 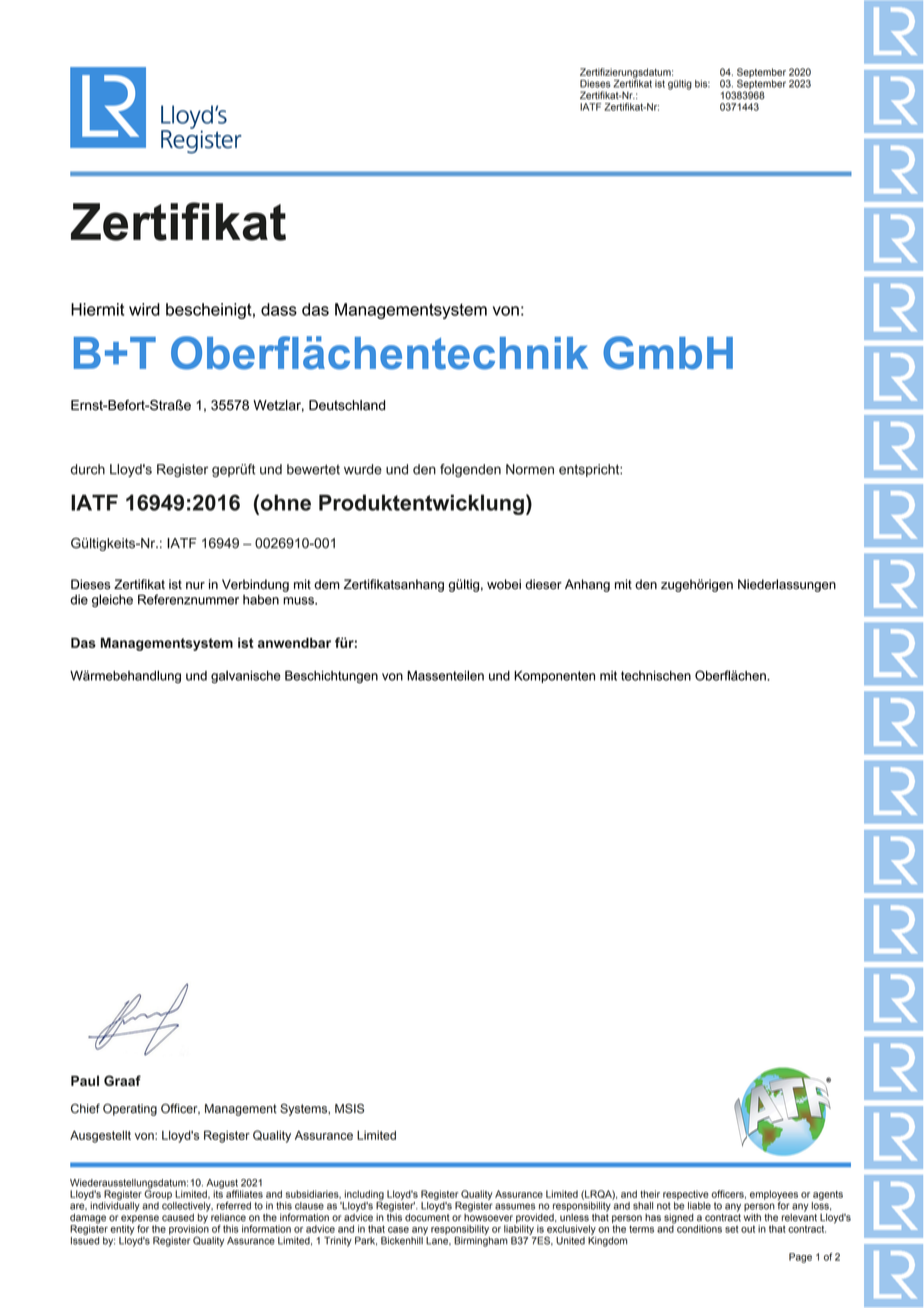 I want to click on haben, so click(x=261, y=600).
